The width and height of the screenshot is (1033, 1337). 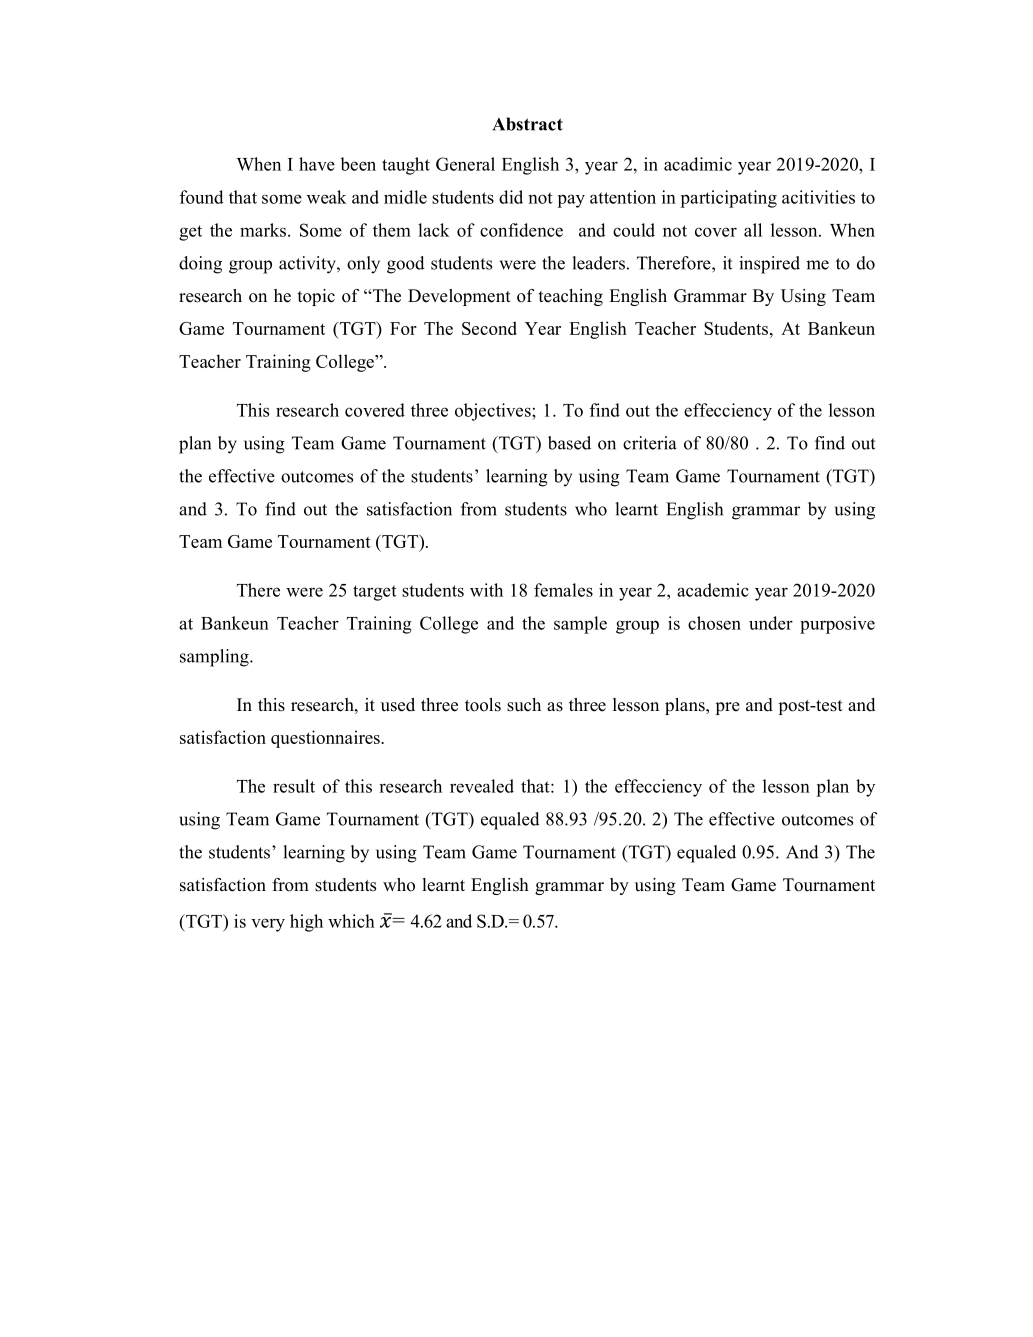 I want to click on sample, so click(x=580, y=625).
